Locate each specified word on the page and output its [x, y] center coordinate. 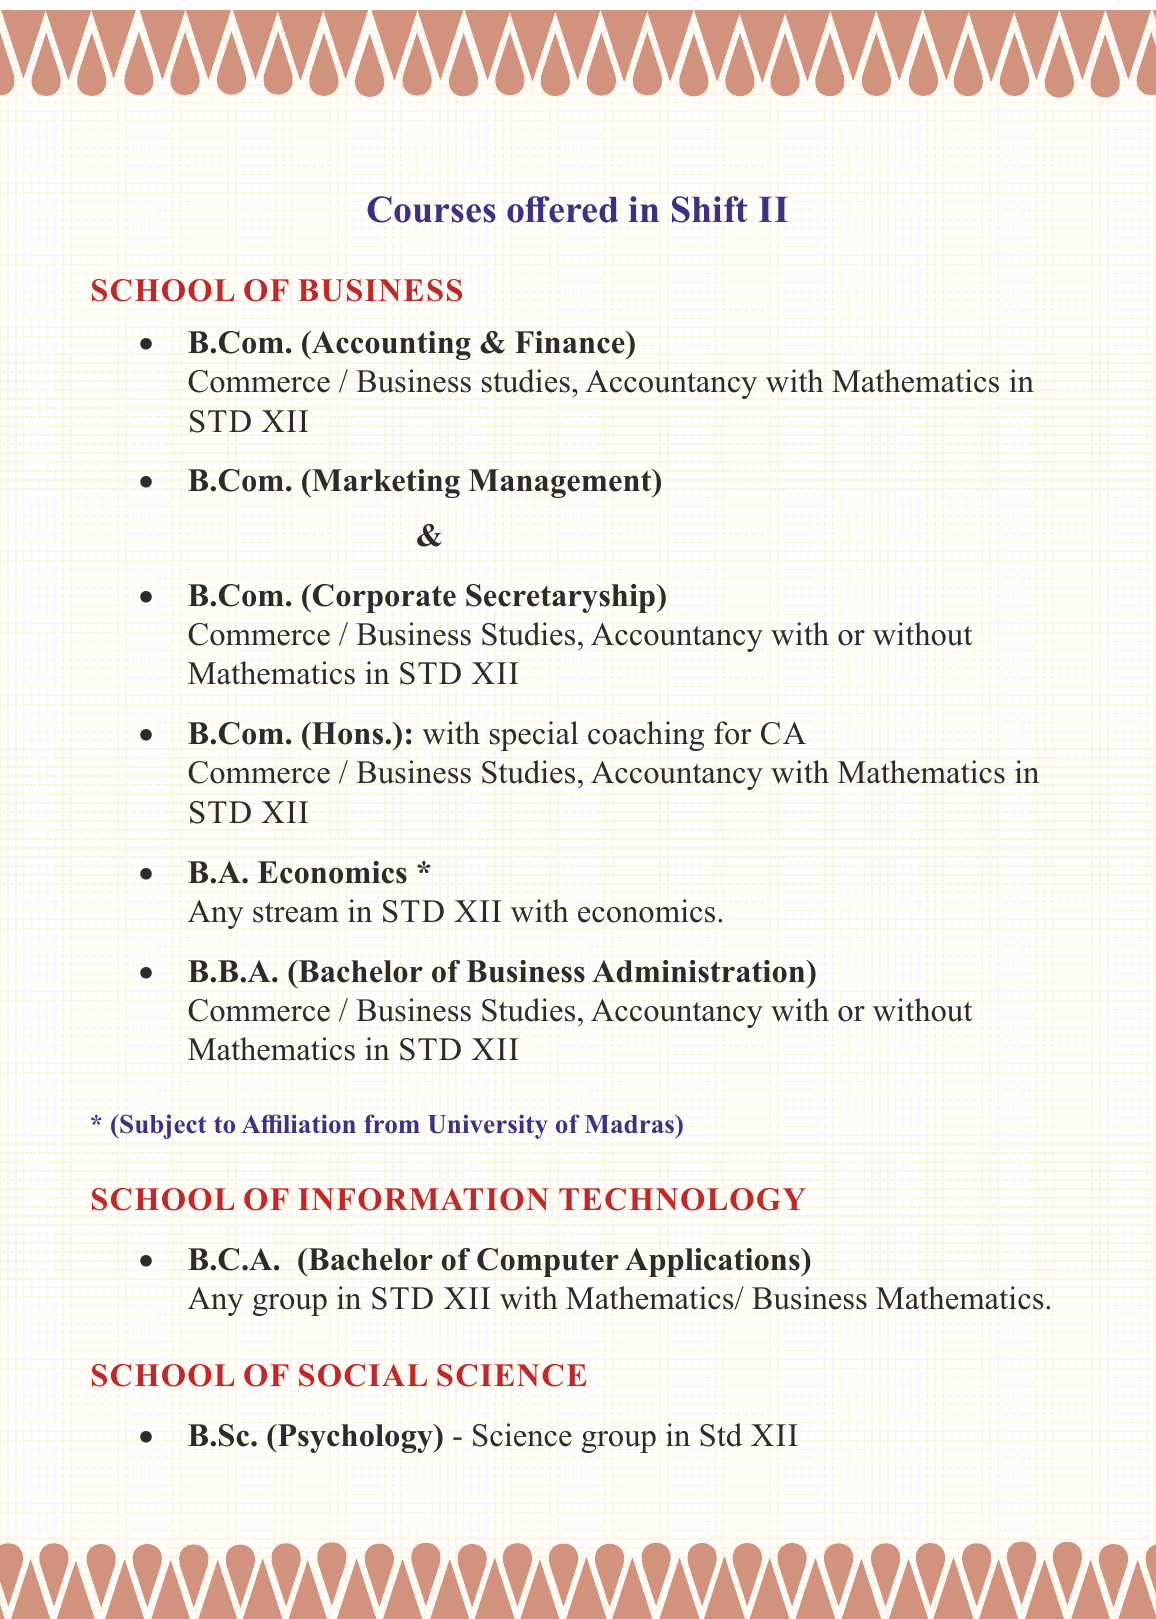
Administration [700, 971]
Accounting [390, 345]
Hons [348, 733]
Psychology [355, 1438]
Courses [431, 209]
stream [296, 912]
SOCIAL [363, 1375]
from [392, 1124]
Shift [710, 209]
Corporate [384, 598]
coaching [646, 736]
